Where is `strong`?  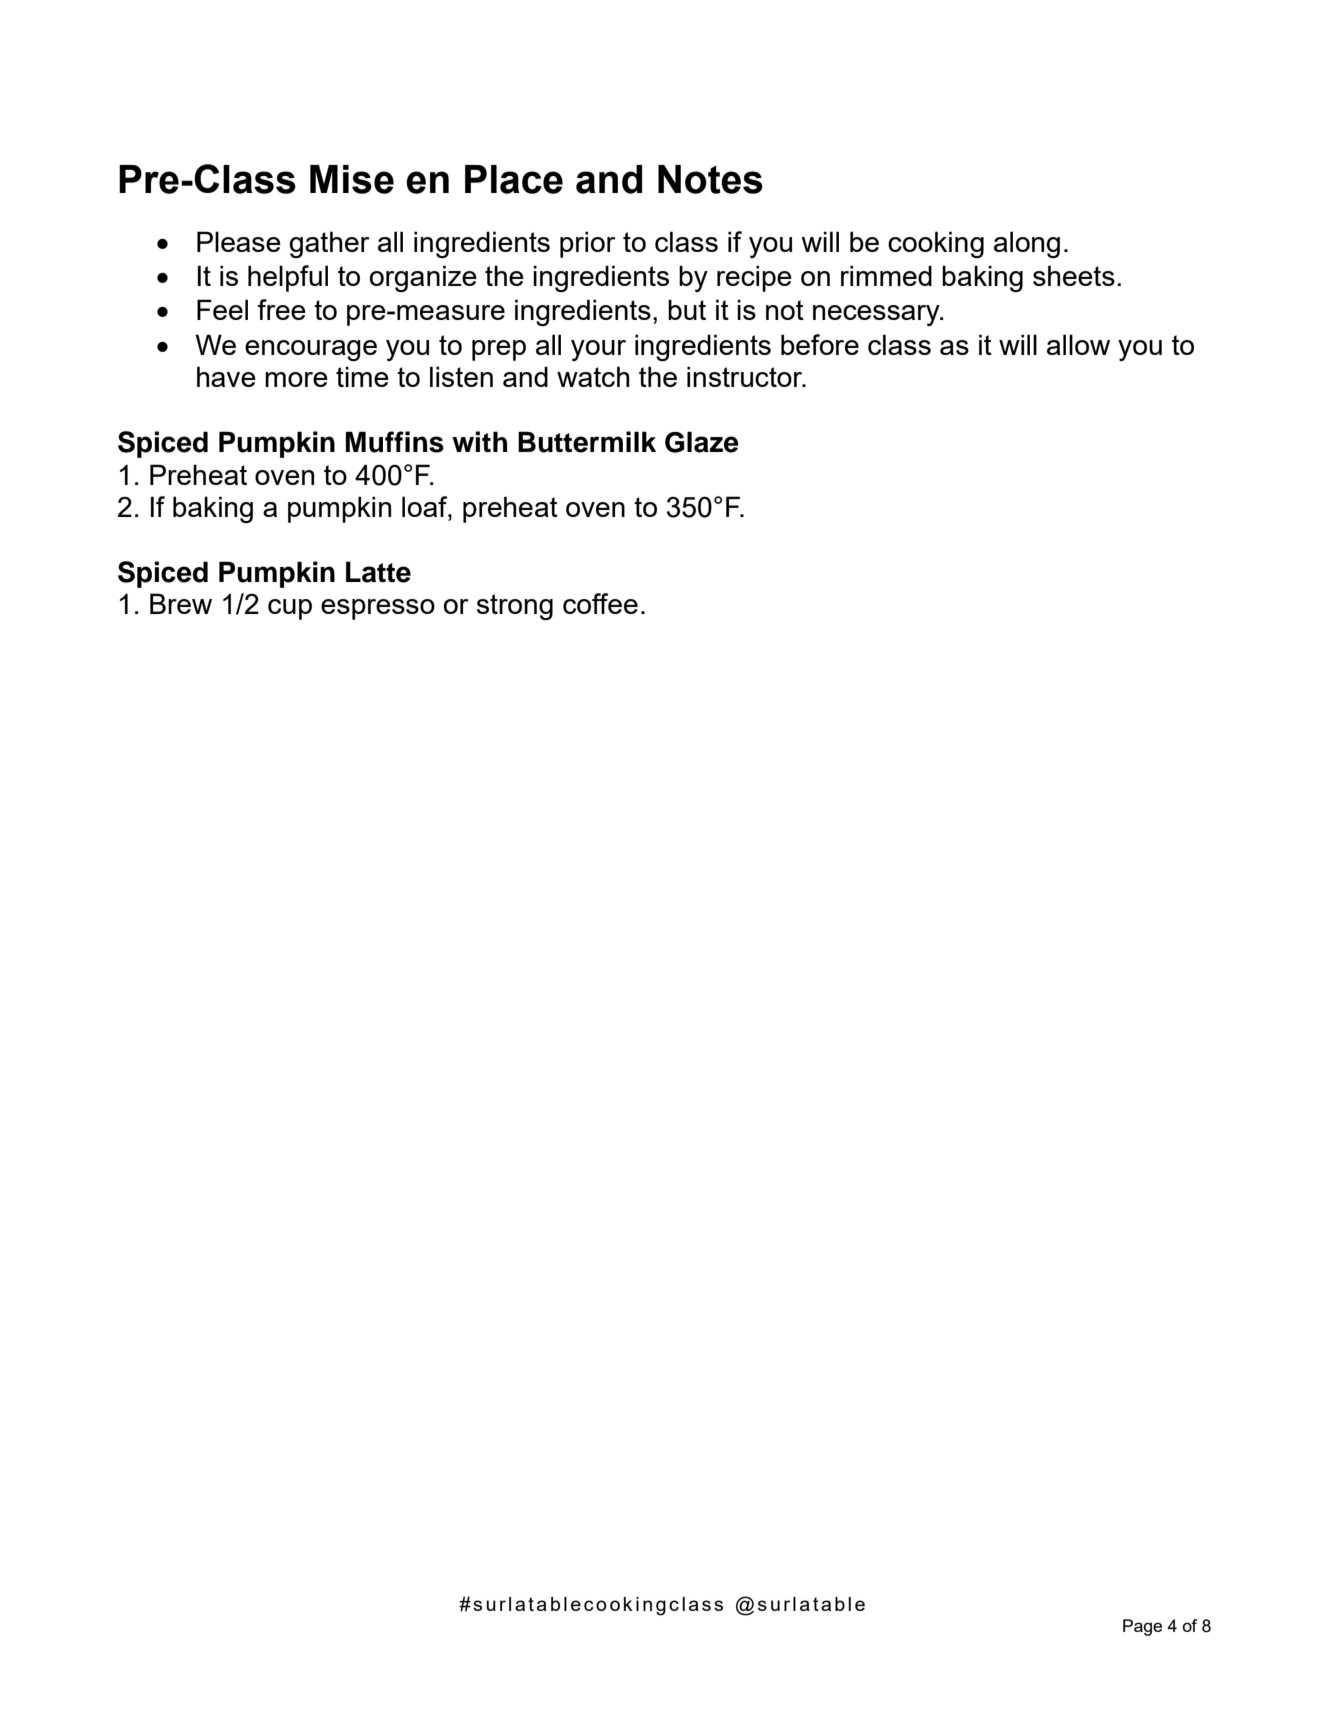
strong is located at coordinates (515, 607).
